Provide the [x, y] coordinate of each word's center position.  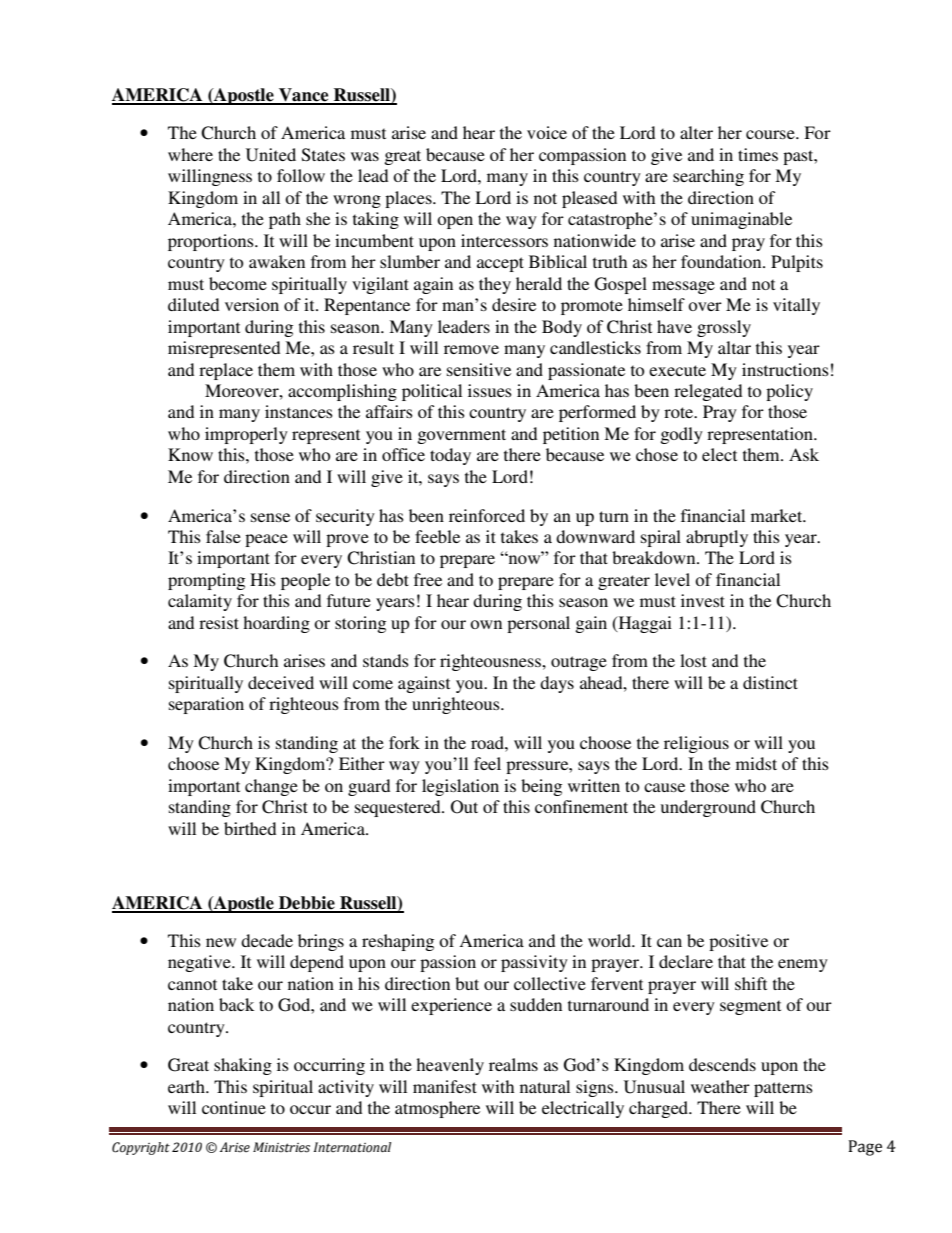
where [190, 154]
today [450, 456]
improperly [246, 435]
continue [234, 1107]
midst [756, 763]
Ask [804, 454]
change [271, 787]
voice [547, 132]
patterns [783, 1089]
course [771, 134]
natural [545, 1086]
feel [487, 763]
